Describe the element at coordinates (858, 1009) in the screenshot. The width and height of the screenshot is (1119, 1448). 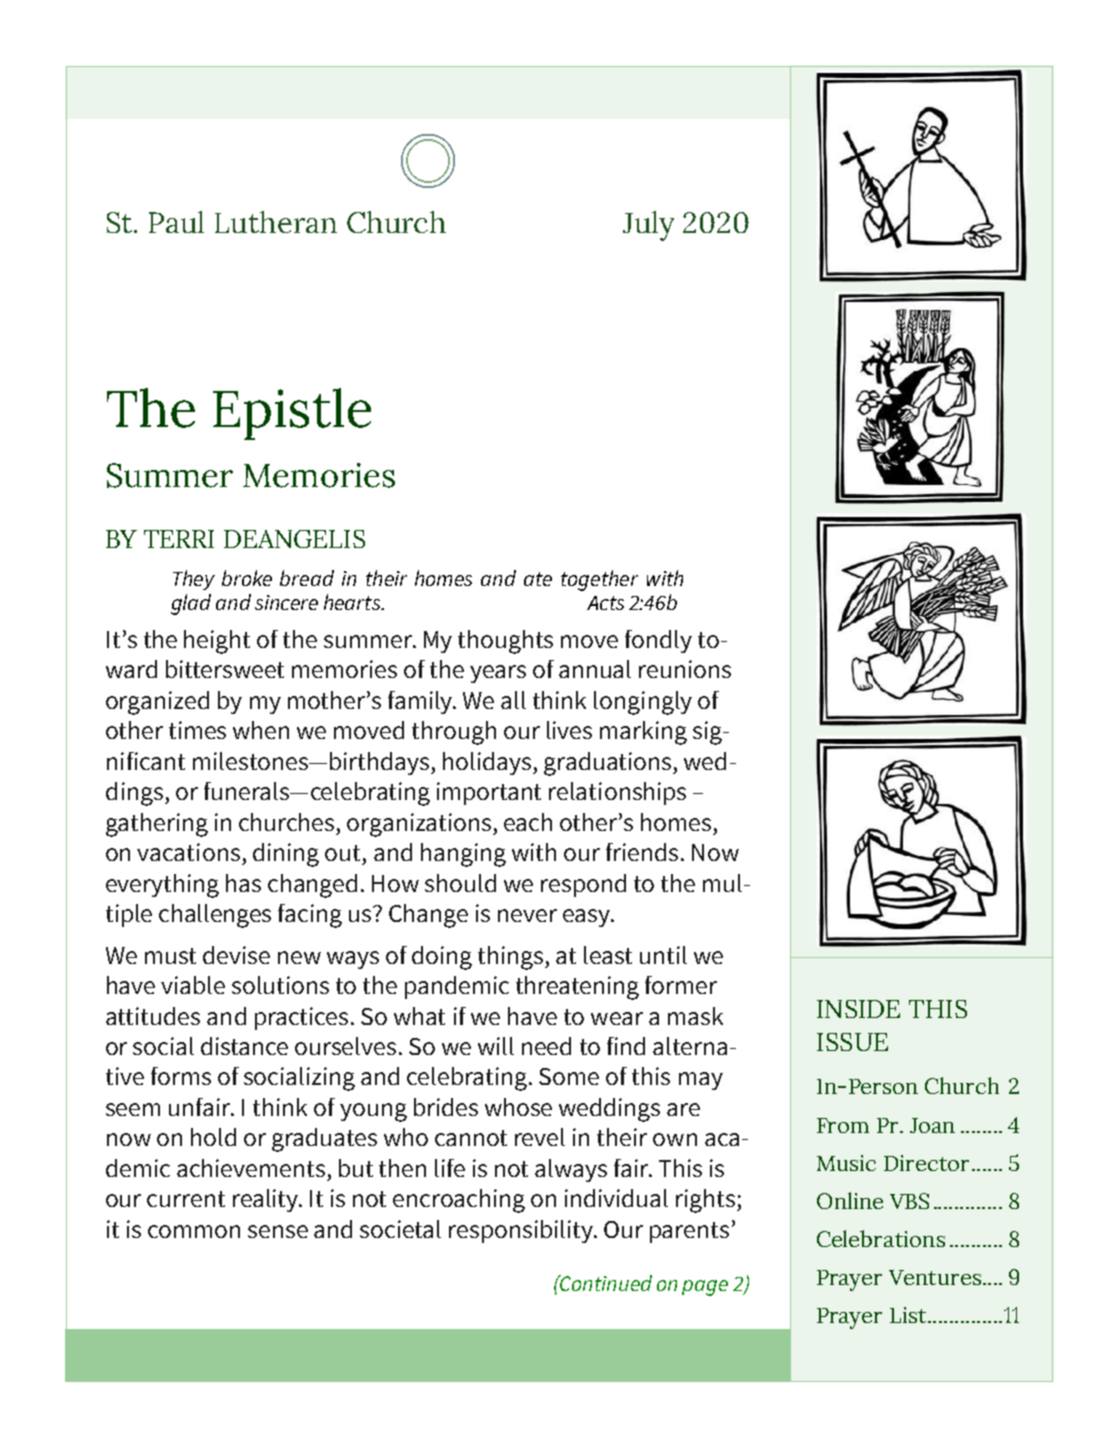
I see `INSIDE` at that location.
